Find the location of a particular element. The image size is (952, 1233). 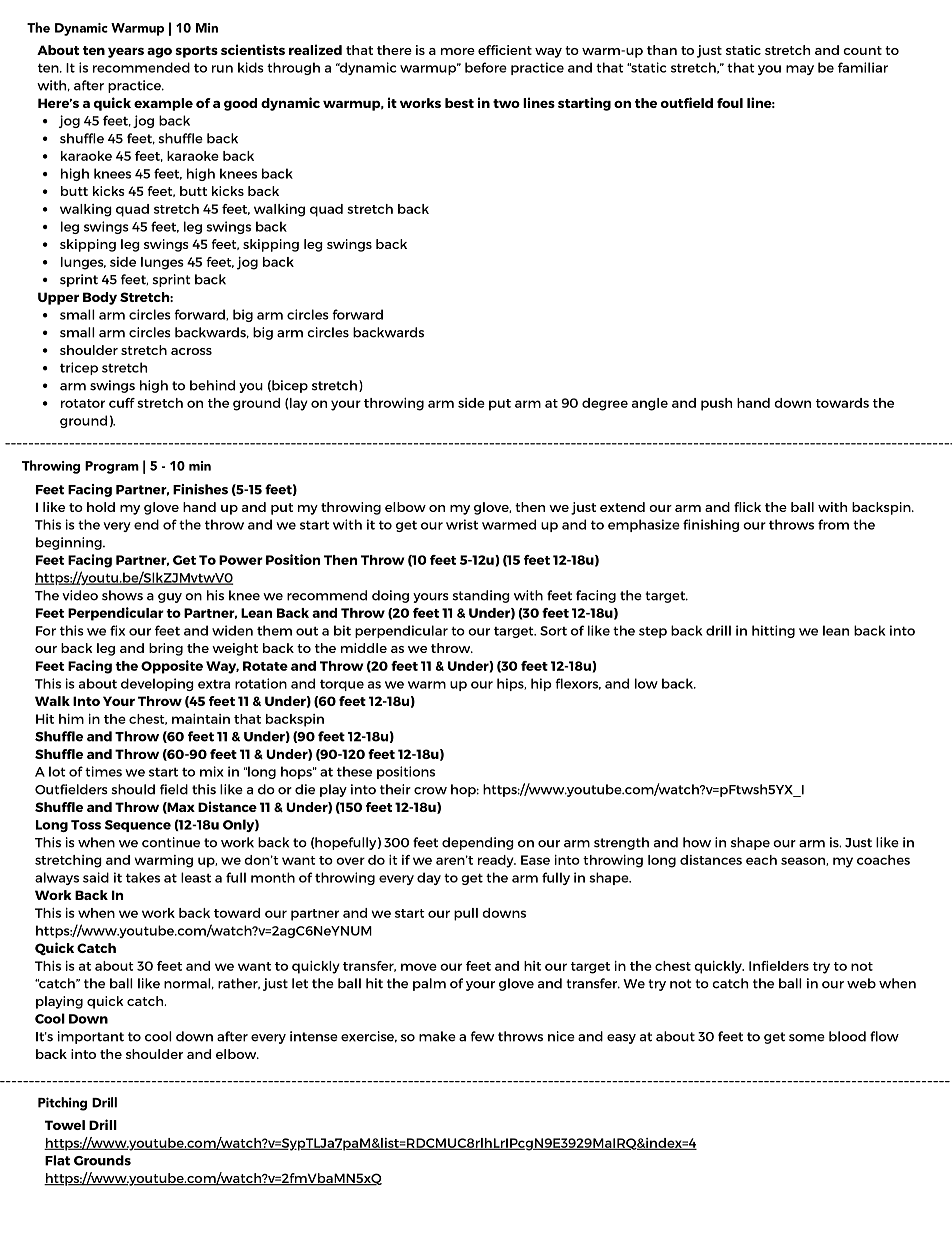

ready is located at coordinates (497, 861).
